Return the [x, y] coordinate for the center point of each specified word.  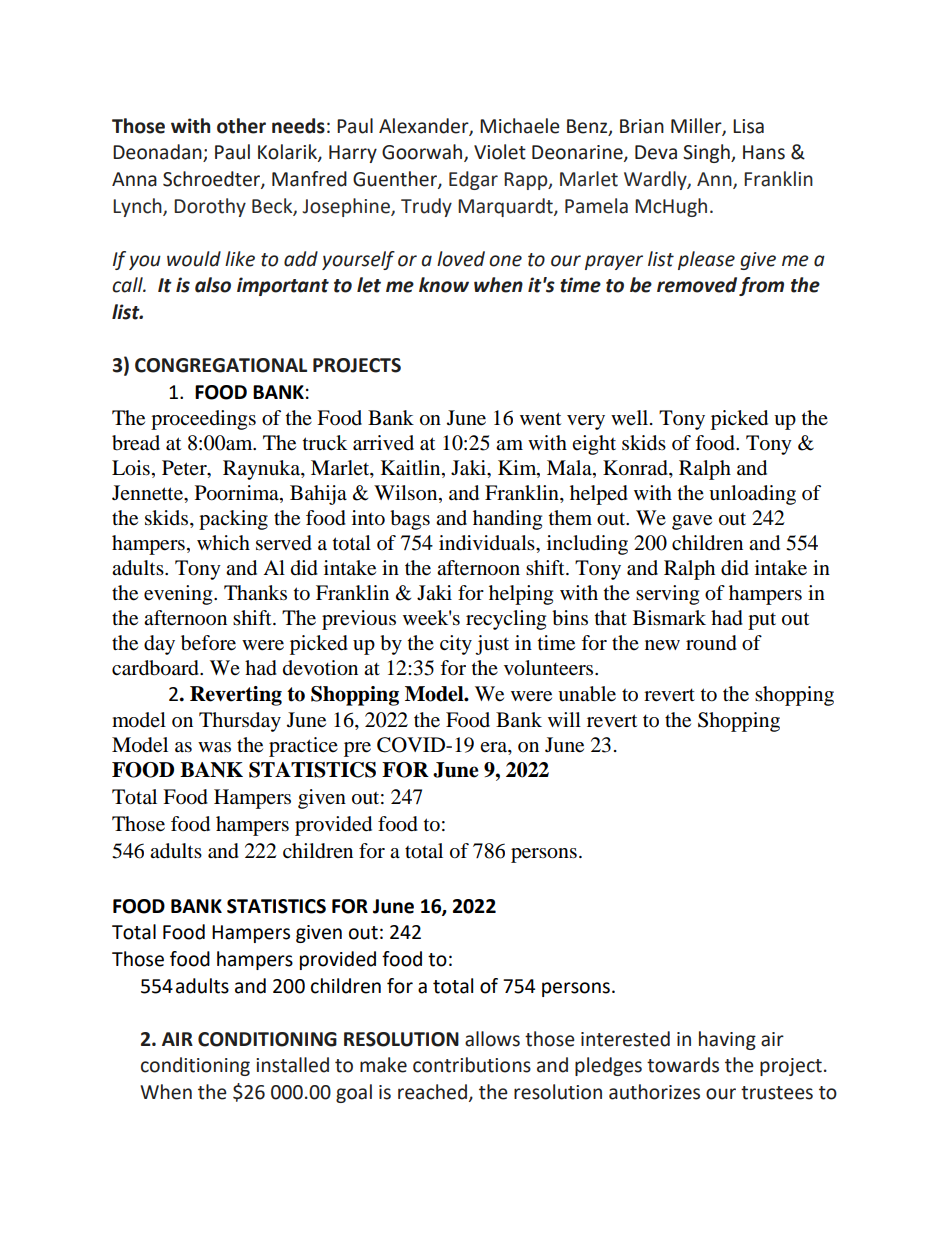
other [241, 126]
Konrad [636, 468]
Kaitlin [412, 468]
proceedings [203, 420]
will [564, 719]
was [214, 747]
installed [292, 1065]
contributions [472, 1065]
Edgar [473, 180]
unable [587, 694]
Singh [707, 153]
